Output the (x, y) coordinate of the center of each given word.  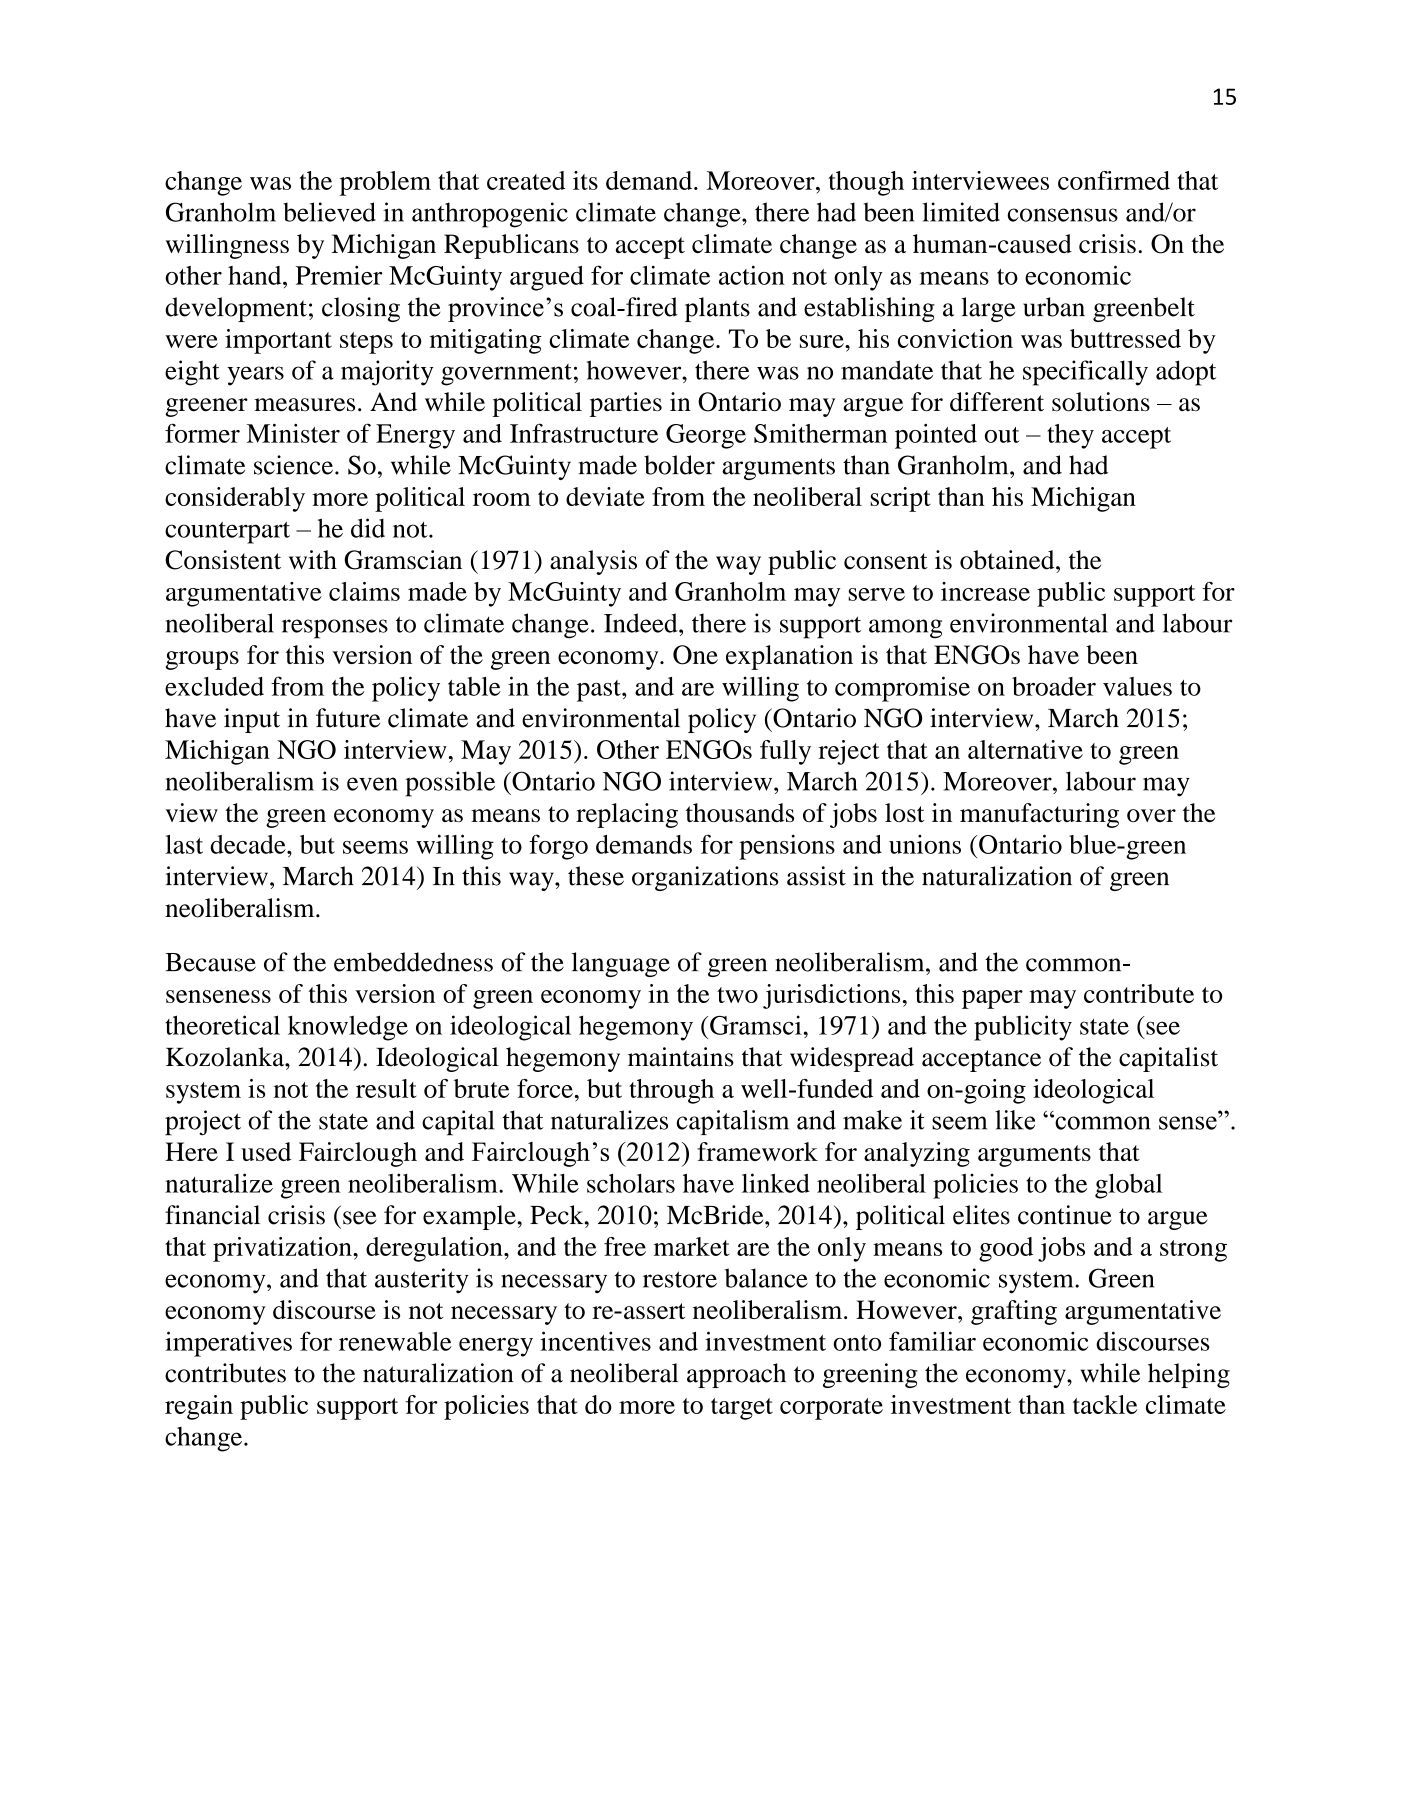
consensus (1063, 215)
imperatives (228, 1344)
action (752, 275)
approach (736, 1375)
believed (329, 212)
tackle (1105, 1404)
